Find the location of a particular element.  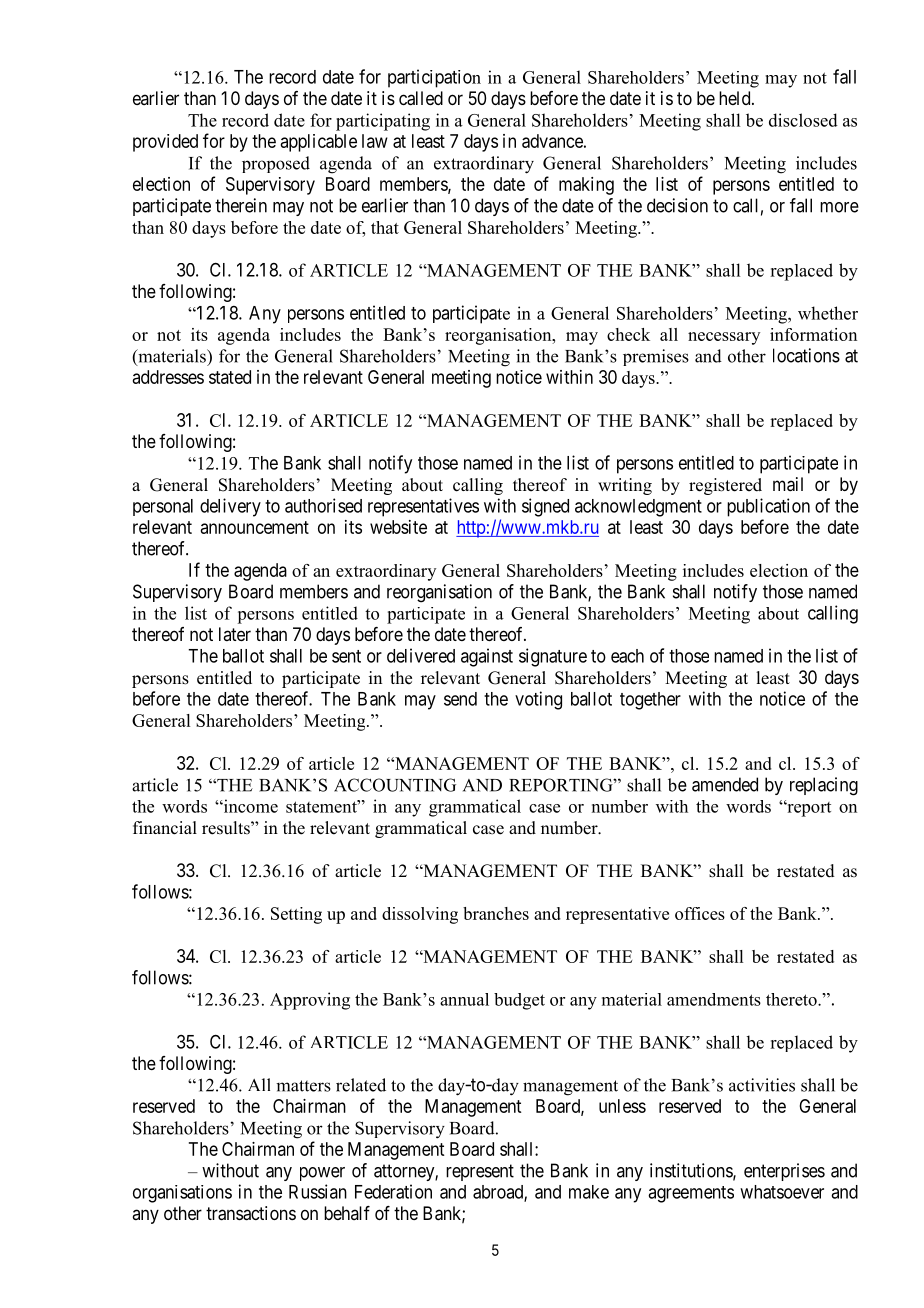

make is located at coordinates (589, 1192).
